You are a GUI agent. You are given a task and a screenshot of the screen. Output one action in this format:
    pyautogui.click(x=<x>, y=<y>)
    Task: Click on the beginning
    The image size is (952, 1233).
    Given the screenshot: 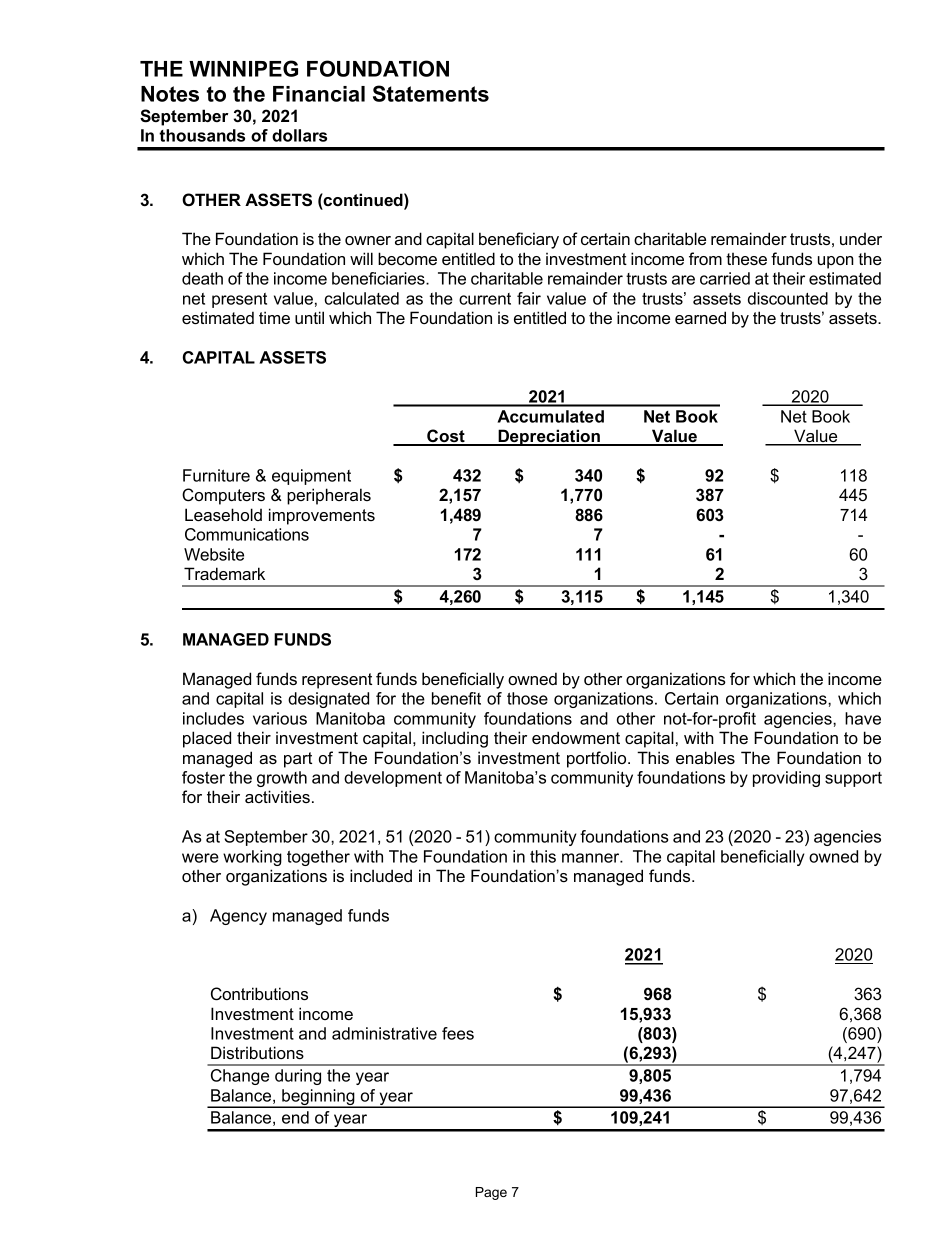 What is the action you would take?
    pyautogui.click(x=318, y=1098)
